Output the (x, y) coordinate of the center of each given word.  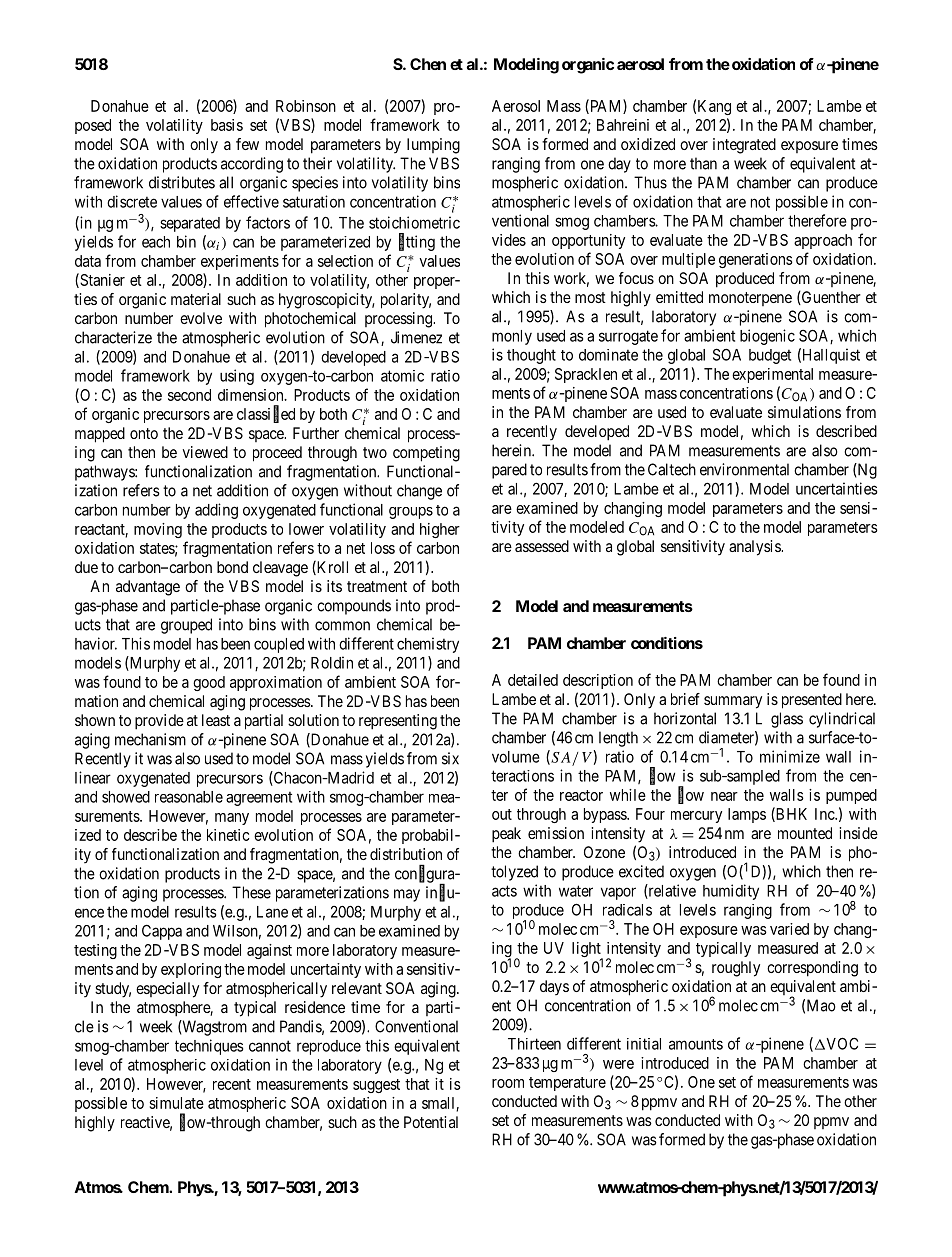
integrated (744, 146)
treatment (377, 586)
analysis (755, 548)
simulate (176, 1103)
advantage (148, 588)
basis (227, 125)
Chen (428, 64)
